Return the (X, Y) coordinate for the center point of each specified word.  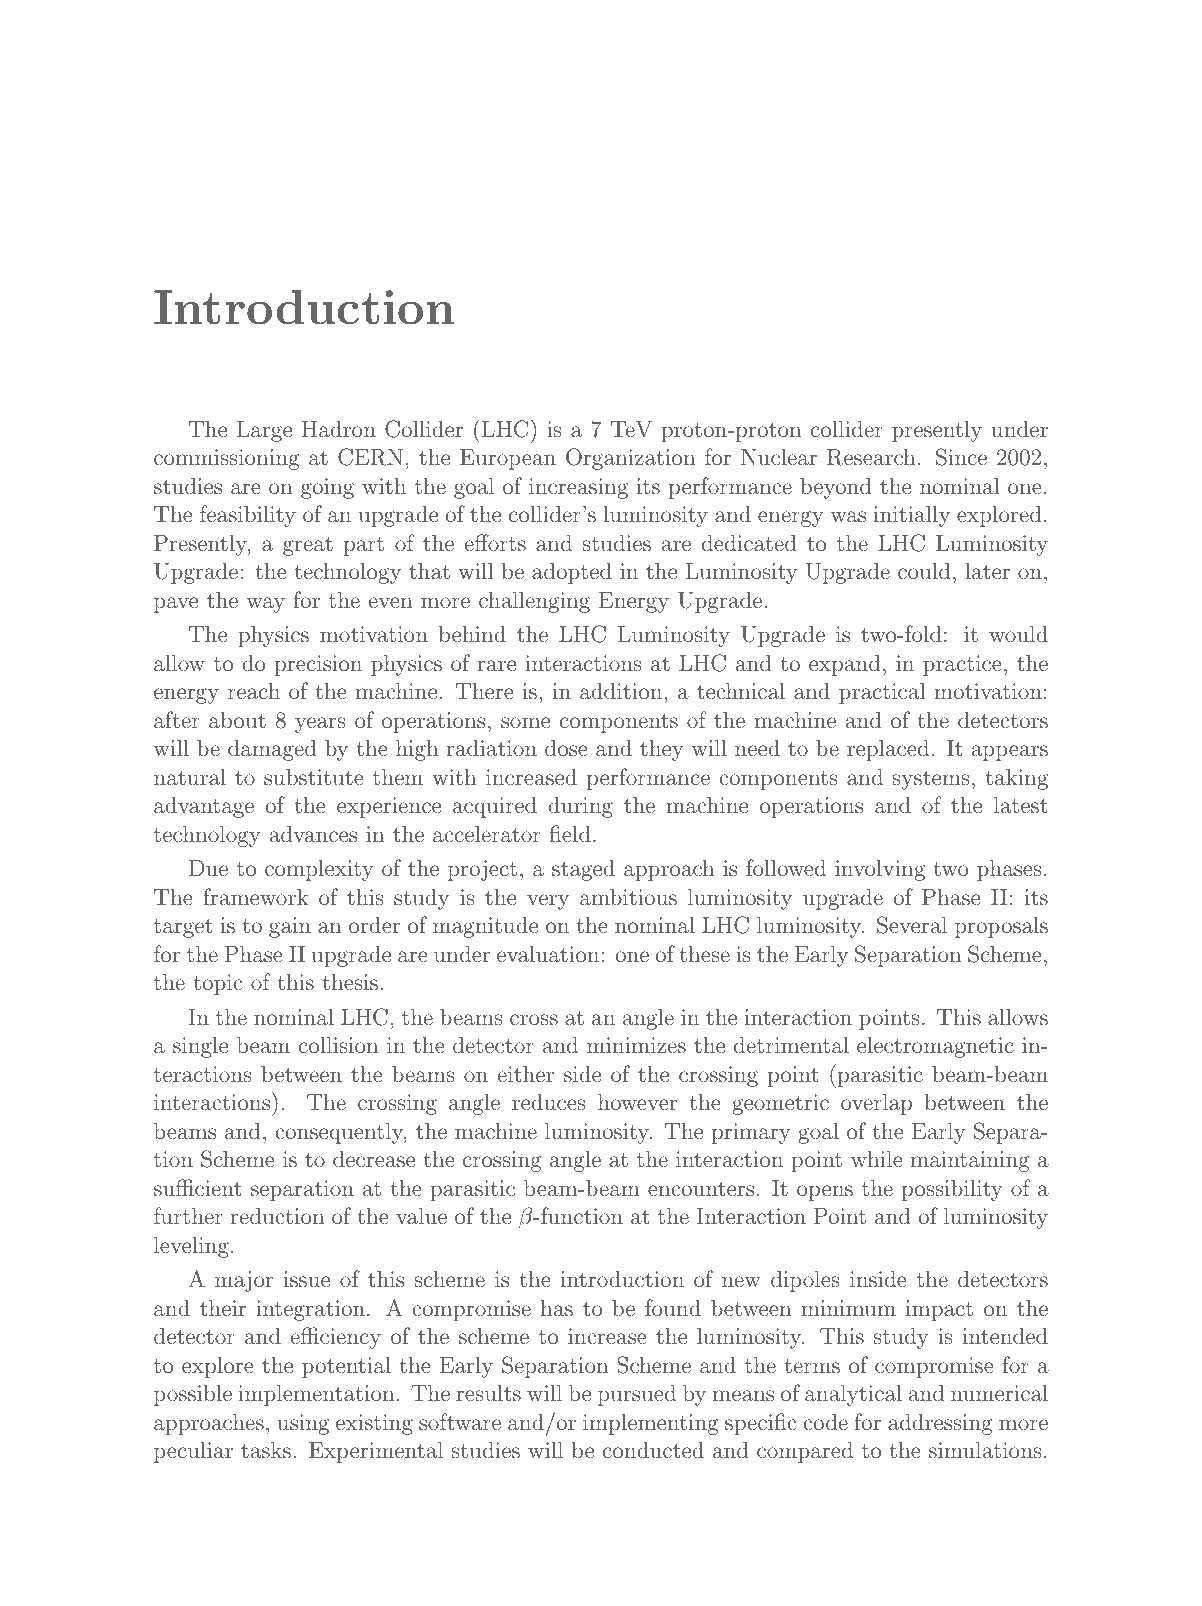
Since (961, 457)
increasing (578, 488)
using (303, 1424)
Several (912, 925)
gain (290, 927)
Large (264, 431)
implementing (651, 1424)
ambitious (628, 896)
